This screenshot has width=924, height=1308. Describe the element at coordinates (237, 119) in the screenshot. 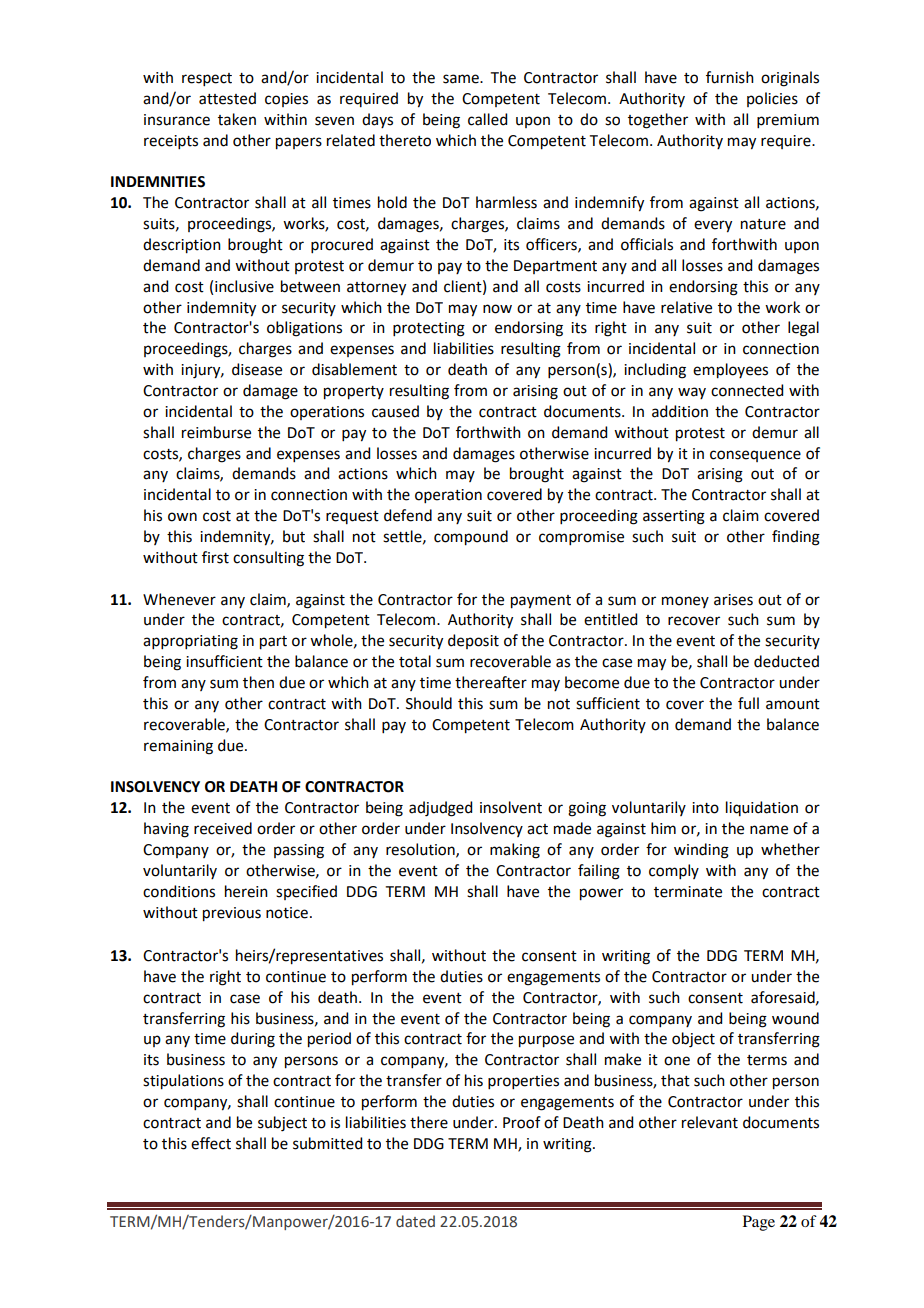

I see `taken` at that location.
